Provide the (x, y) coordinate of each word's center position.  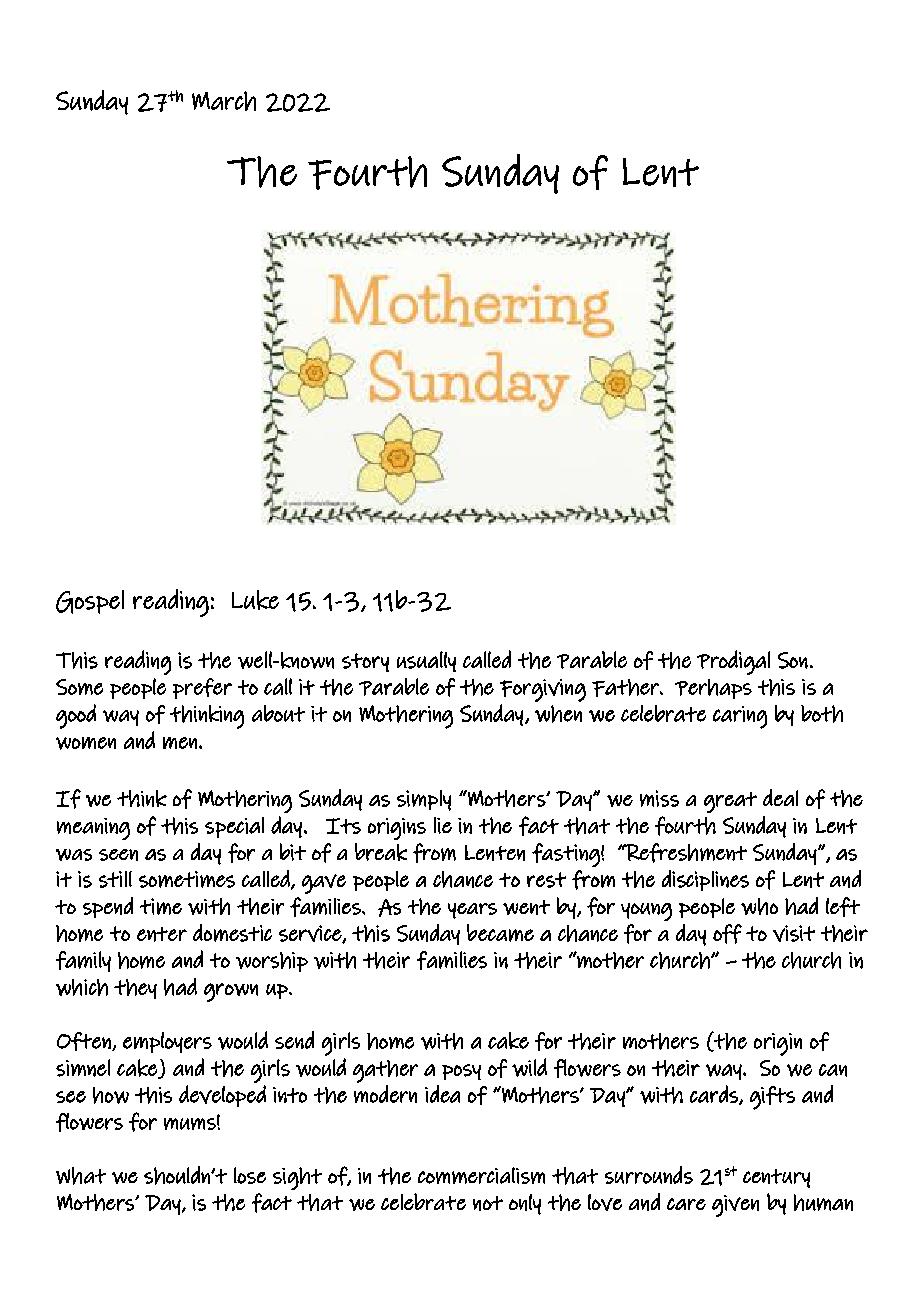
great (730, 802)
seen (118, 855)
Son (793, 660)
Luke (255, 600)
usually (426, 661)
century (776, 1178)
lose (250, 1175)
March (224, 101)
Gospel (90, 602)
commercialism (481, 1175)
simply (424, 800)
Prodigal (733, 662)
